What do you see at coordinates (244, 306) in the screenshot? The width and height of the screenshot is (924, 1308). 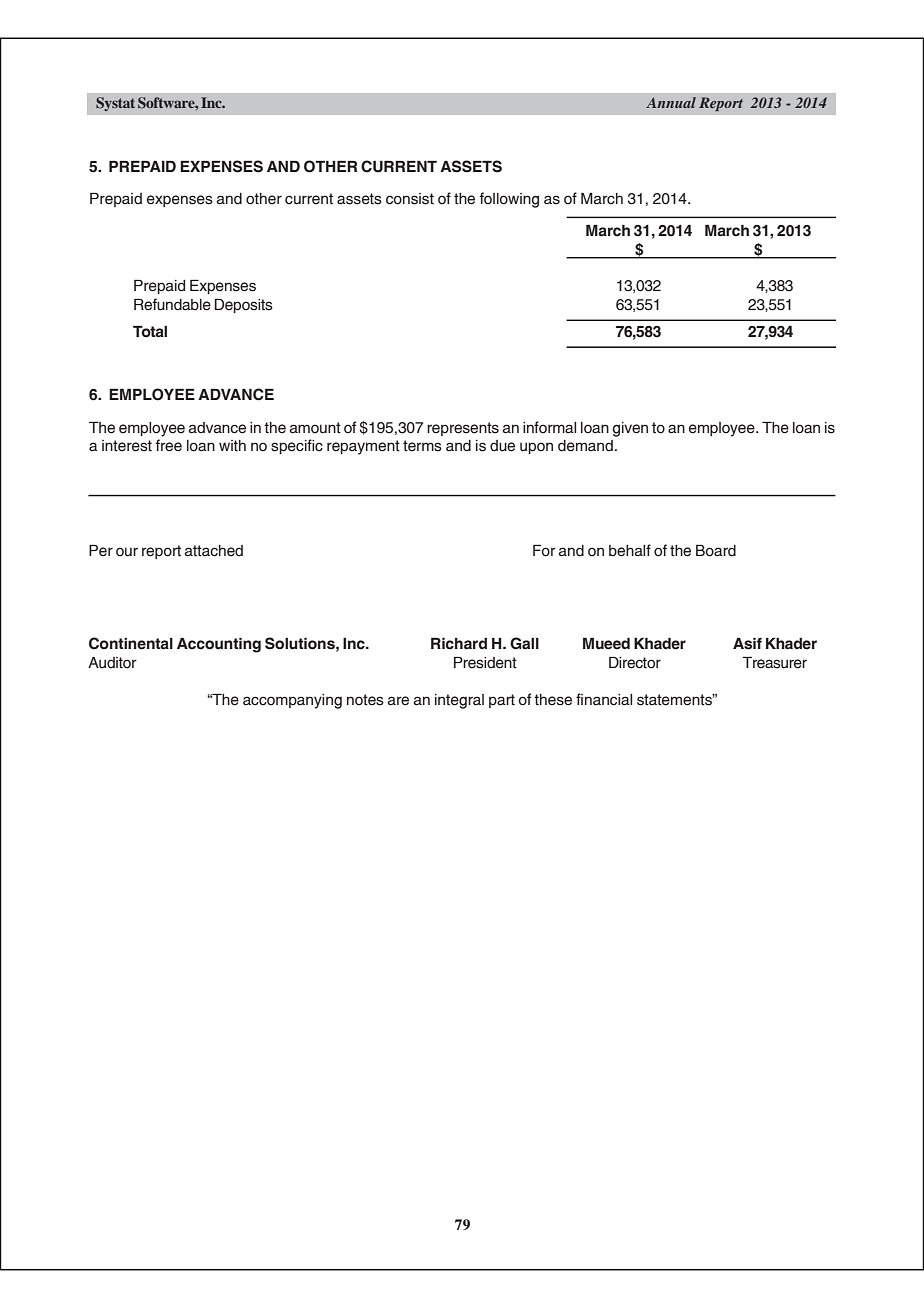 I see `Deposits` at bounding box center [244, 306].
